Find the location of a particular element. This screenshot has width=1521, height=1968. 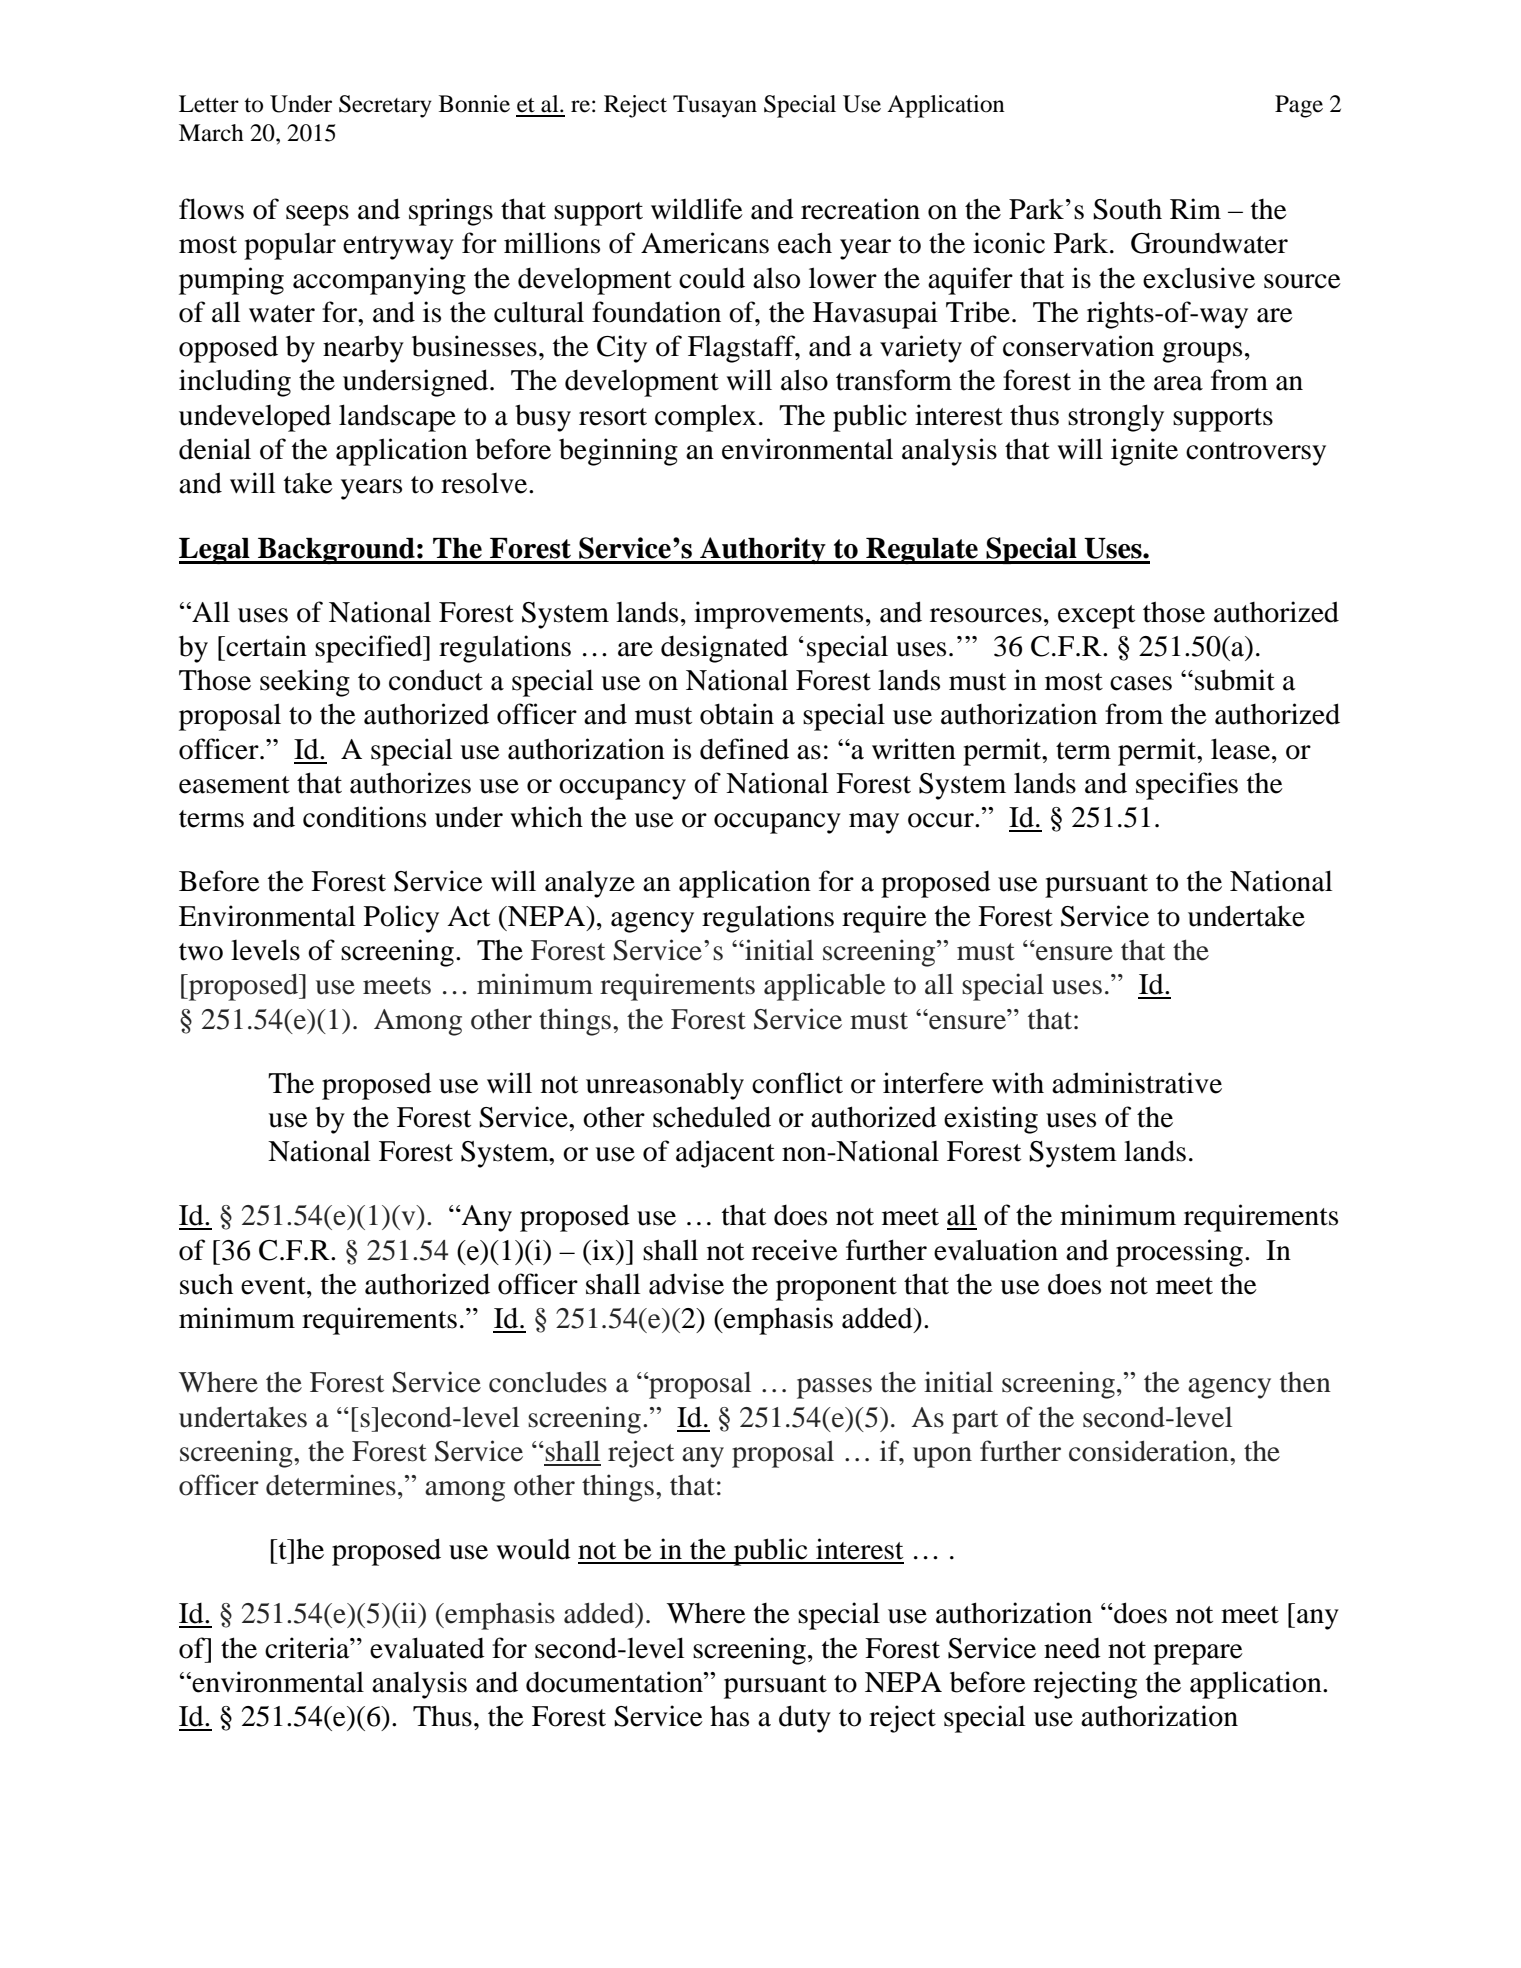

wildlife is located at coordinates (697, 209).
